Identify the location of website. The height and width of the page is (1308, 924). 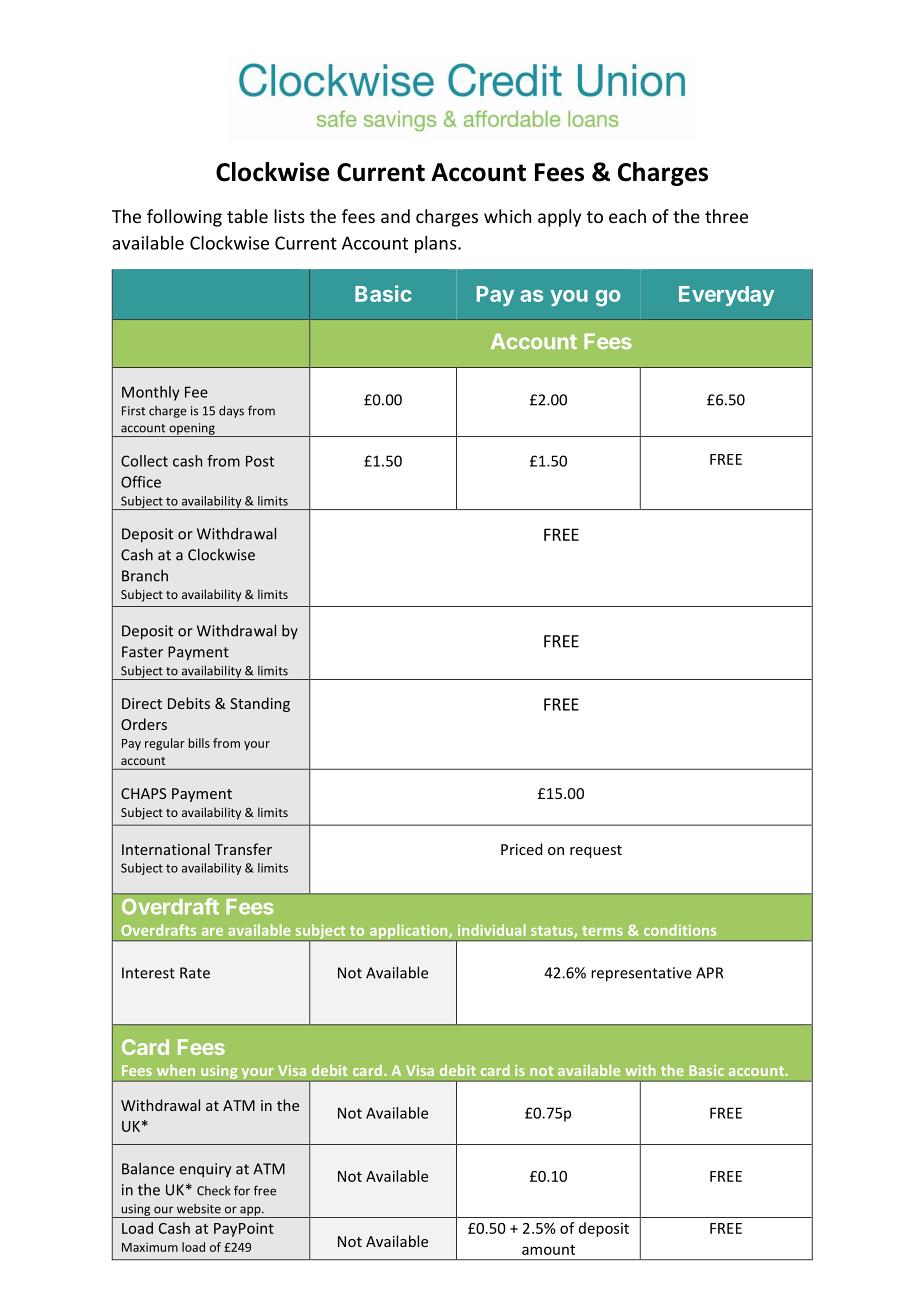
(199, 1209).
